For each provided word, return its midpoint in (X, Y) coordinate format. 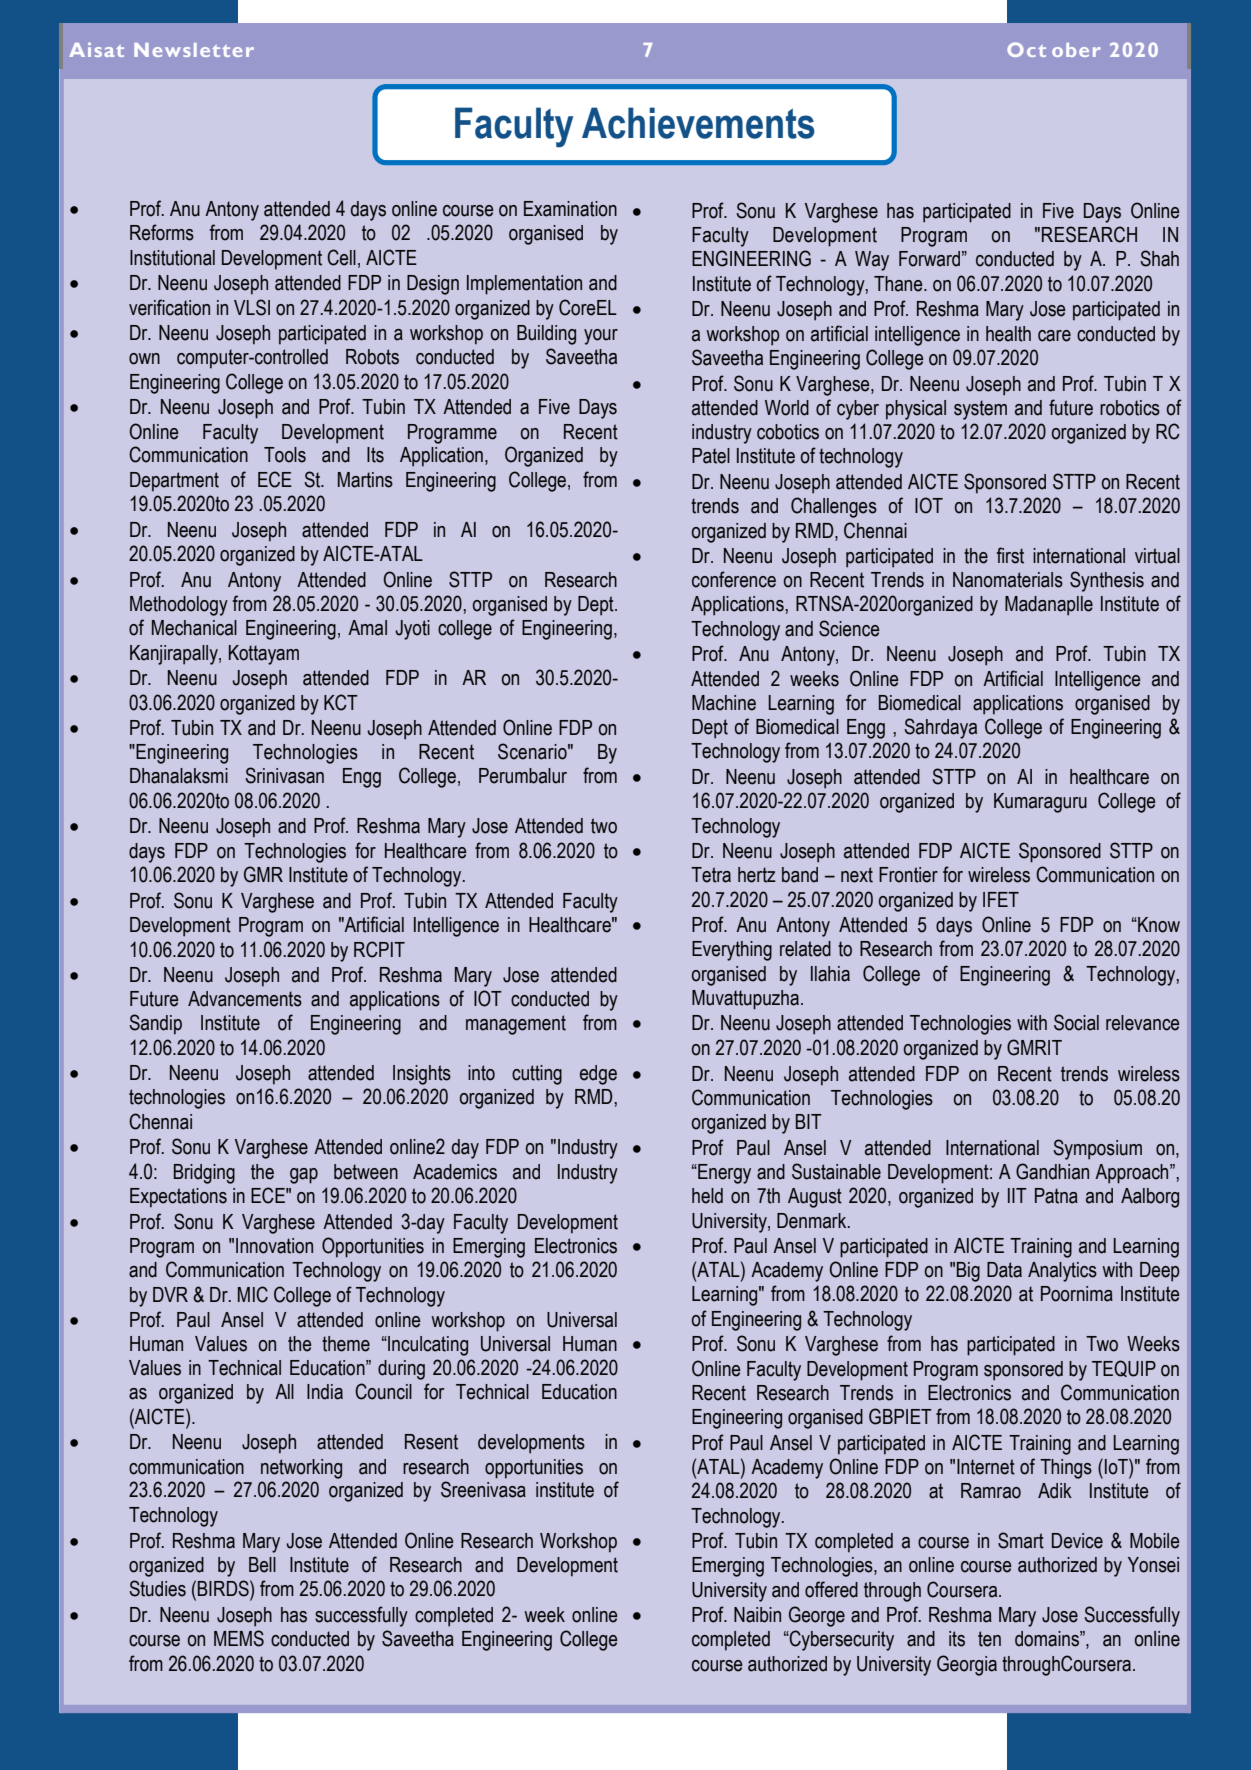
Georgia (967, 1665)
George (817, 1616)
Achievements (698, 123)
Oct (1026, 49)
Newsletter (194, 50)
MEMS (239, 1638)
